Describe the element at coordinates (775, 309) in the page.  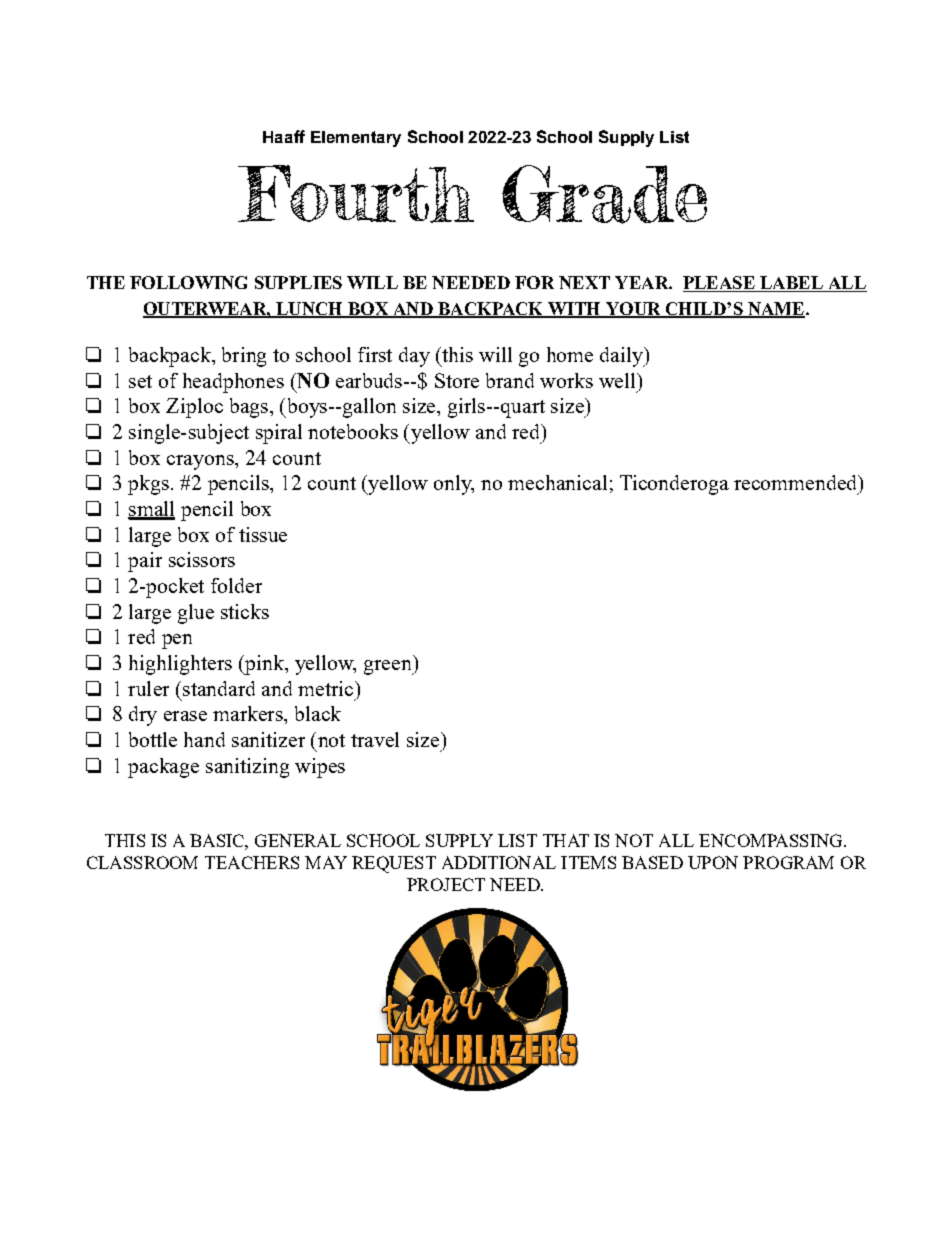
I see `NAME` at that location.
